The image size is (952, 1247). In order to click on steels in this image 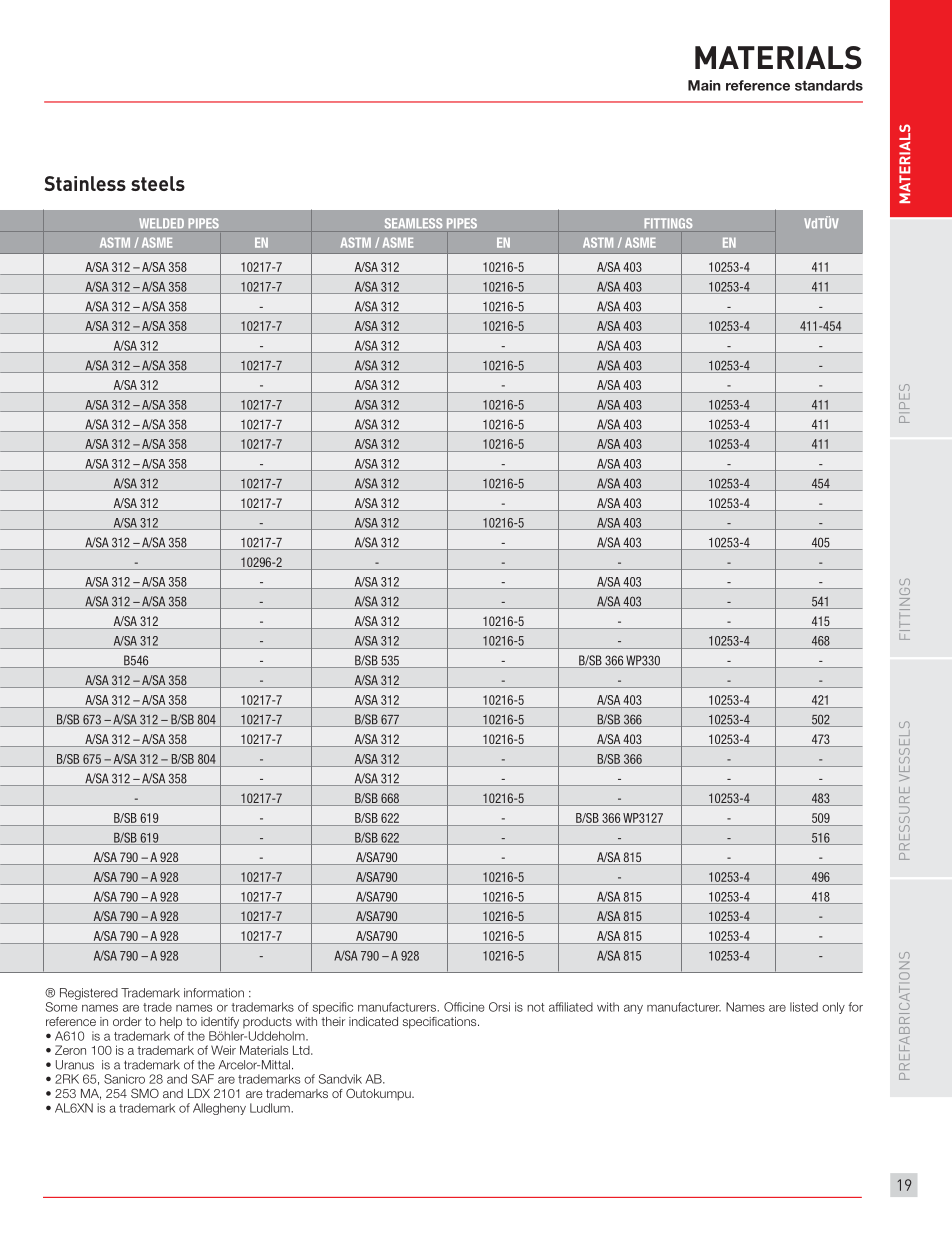, I will do `click(158, 183)`.
